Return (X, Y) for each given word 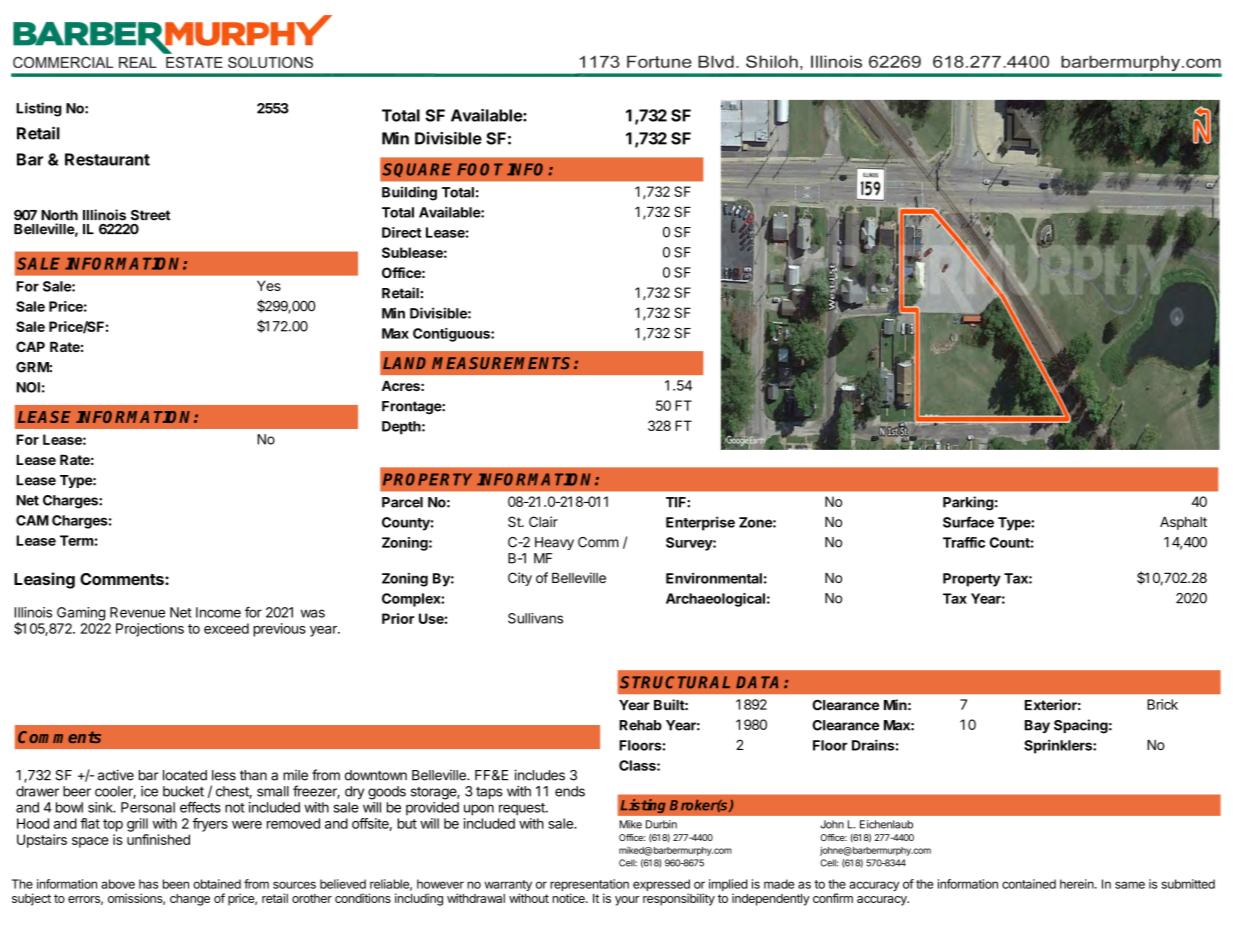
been (176, 884)
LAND (404, 363)
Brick (1162, 704)
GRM (32, 367)
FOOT (480, 169)
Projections (150, 630)
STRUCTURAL (675, 682)
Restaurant (107, 159)
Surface (968, 522)
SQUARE (417, 170)
